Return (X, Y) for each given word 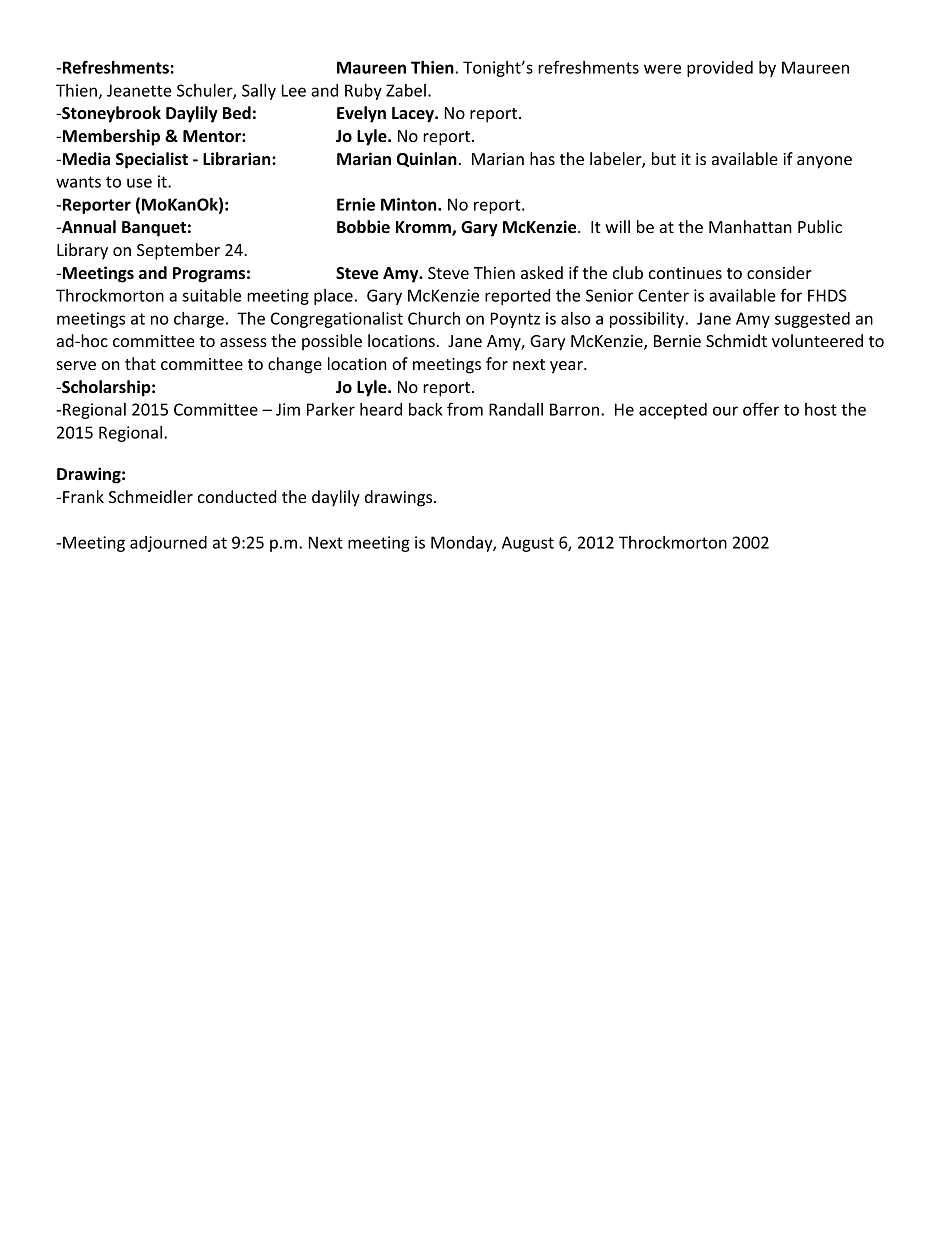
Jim (288, 409)
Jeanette (139, 90)
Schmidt (736, 340)
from (465, 409)
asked (542, 272)
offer (761, 409)
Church (434, 318)
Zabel (406, 90)
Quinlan (427, 159)
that (140, 363)
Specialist (152, 160)
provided (720, 69)
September (178, 251)
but (664, 158)
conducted (237, 496)
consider (779, 272)
